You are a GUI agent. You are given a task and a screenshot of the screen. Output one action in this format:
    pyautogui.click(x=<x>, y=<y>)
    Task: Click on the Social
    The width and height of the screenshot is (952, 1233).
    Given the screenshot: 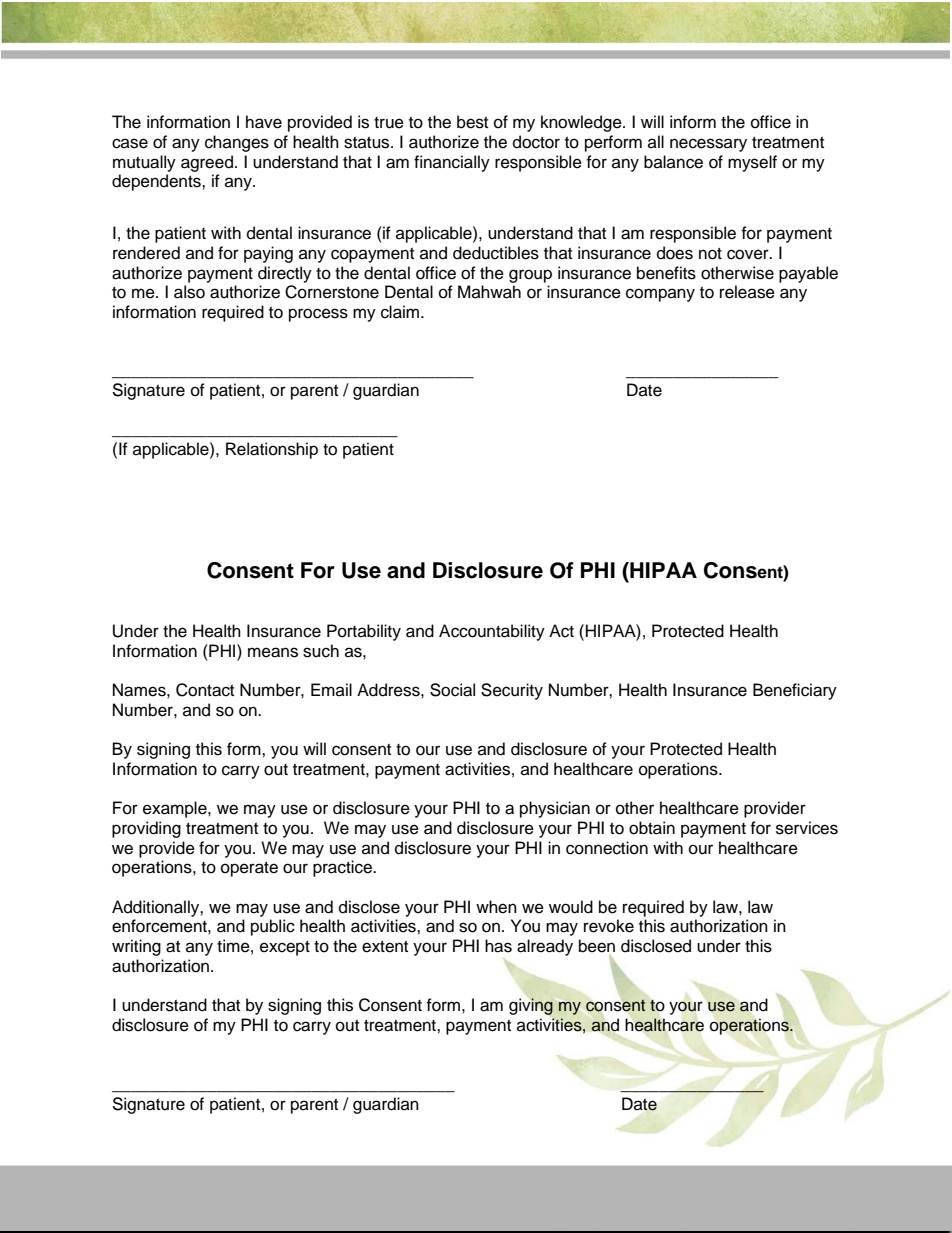 What is the action you would take?
    pyautogui.click(x=452, y=690)
